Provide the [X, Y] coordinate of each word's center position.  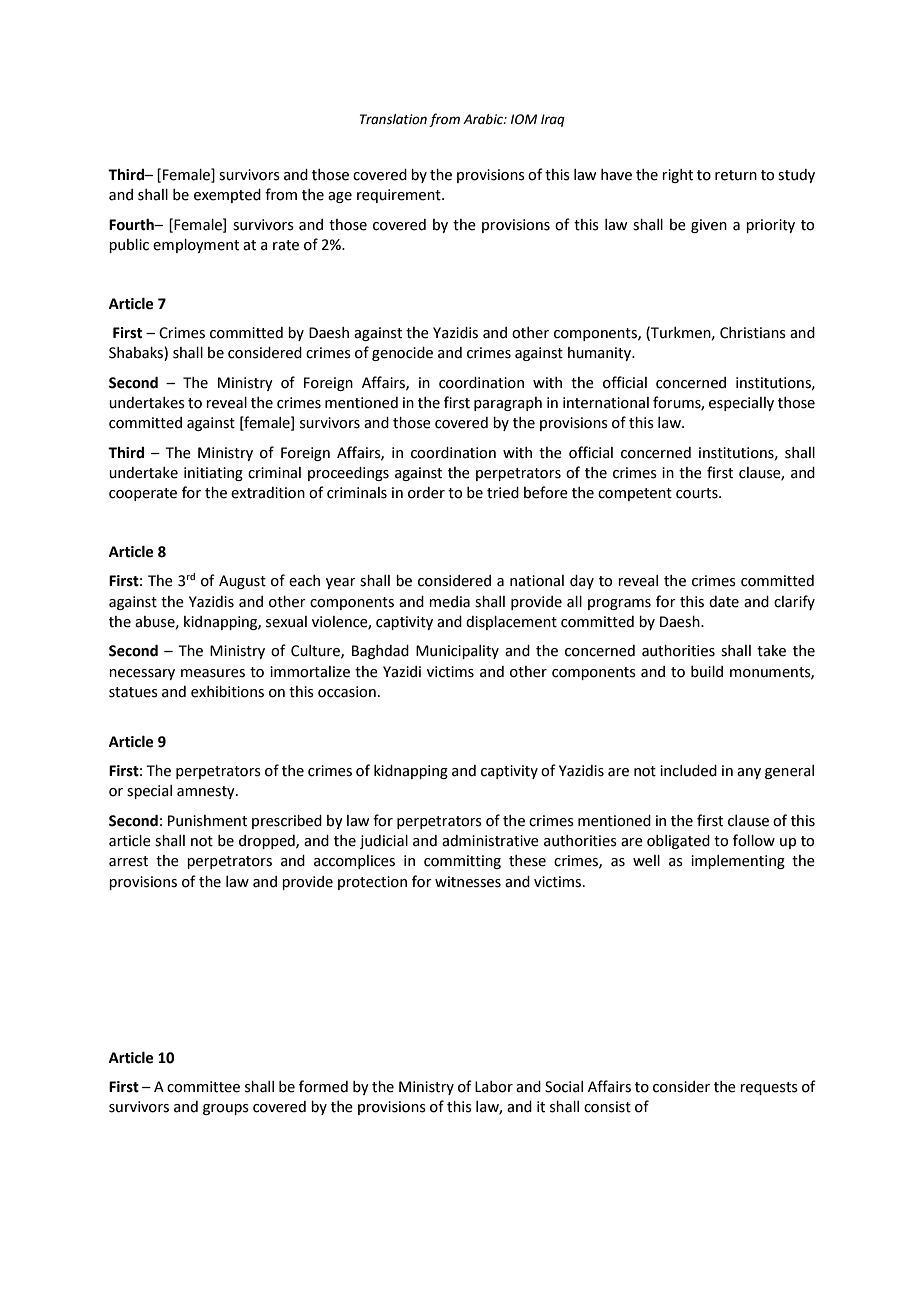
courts [698, 493]
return [736, 175]
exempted [227, 196]
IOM [524, 119]
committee [203, 1087]
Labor [494, 1087]
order [426, 493]
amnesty [207, 792]
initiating [213, 474]
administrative [490, 841]
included [688, 771]
